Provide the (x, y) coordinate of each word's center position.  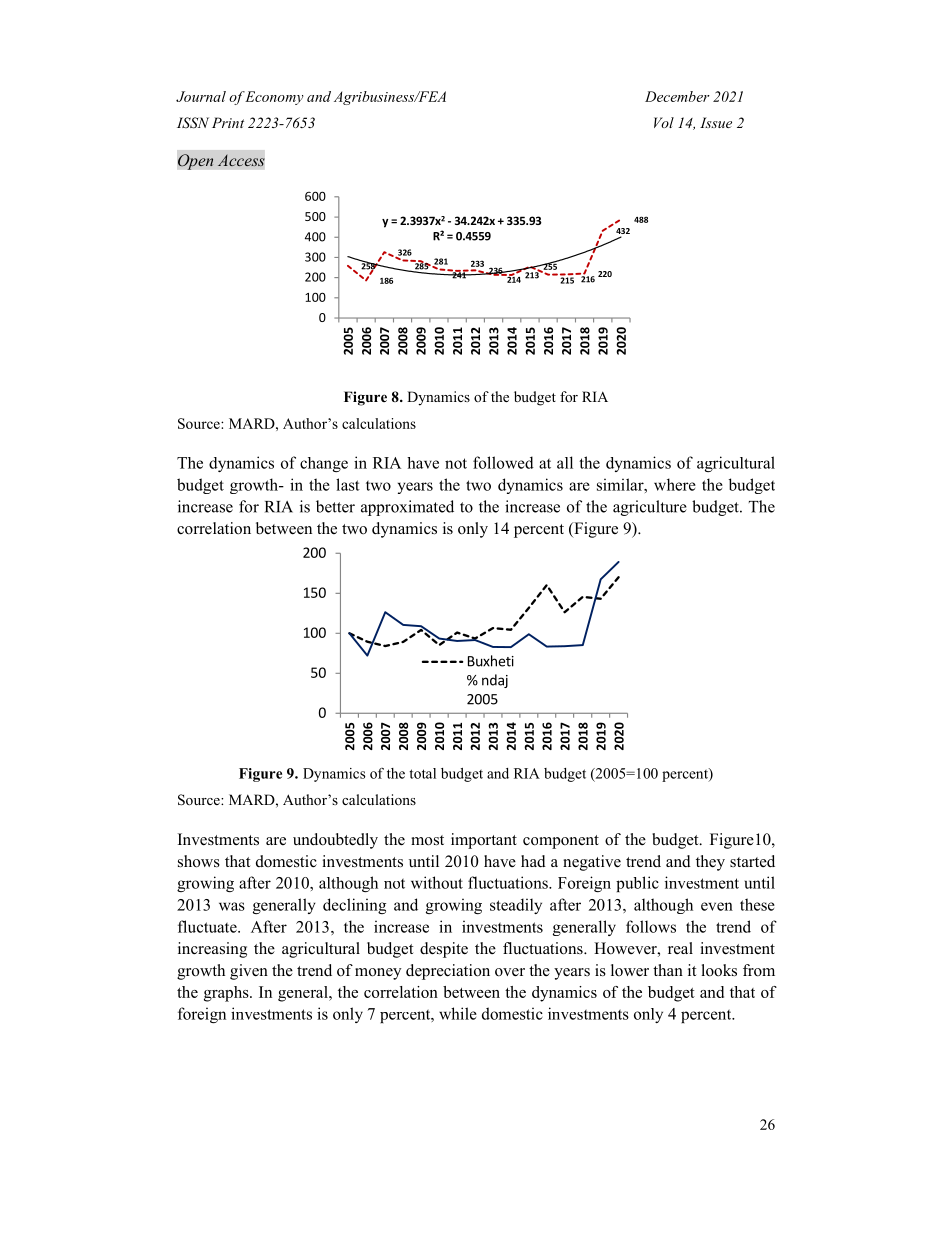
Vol (664, 122)
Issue (716, 122)
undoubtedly (335, 841)
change (324, 464)
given (249, 972)
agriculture (650, 508)
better (335, 506)
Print (228, 122)
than (668, 970)
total (422, 773)
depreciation (448, 972)
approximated (407, 508)
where (675, 484)
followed (503, 462)
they (710, 863)
